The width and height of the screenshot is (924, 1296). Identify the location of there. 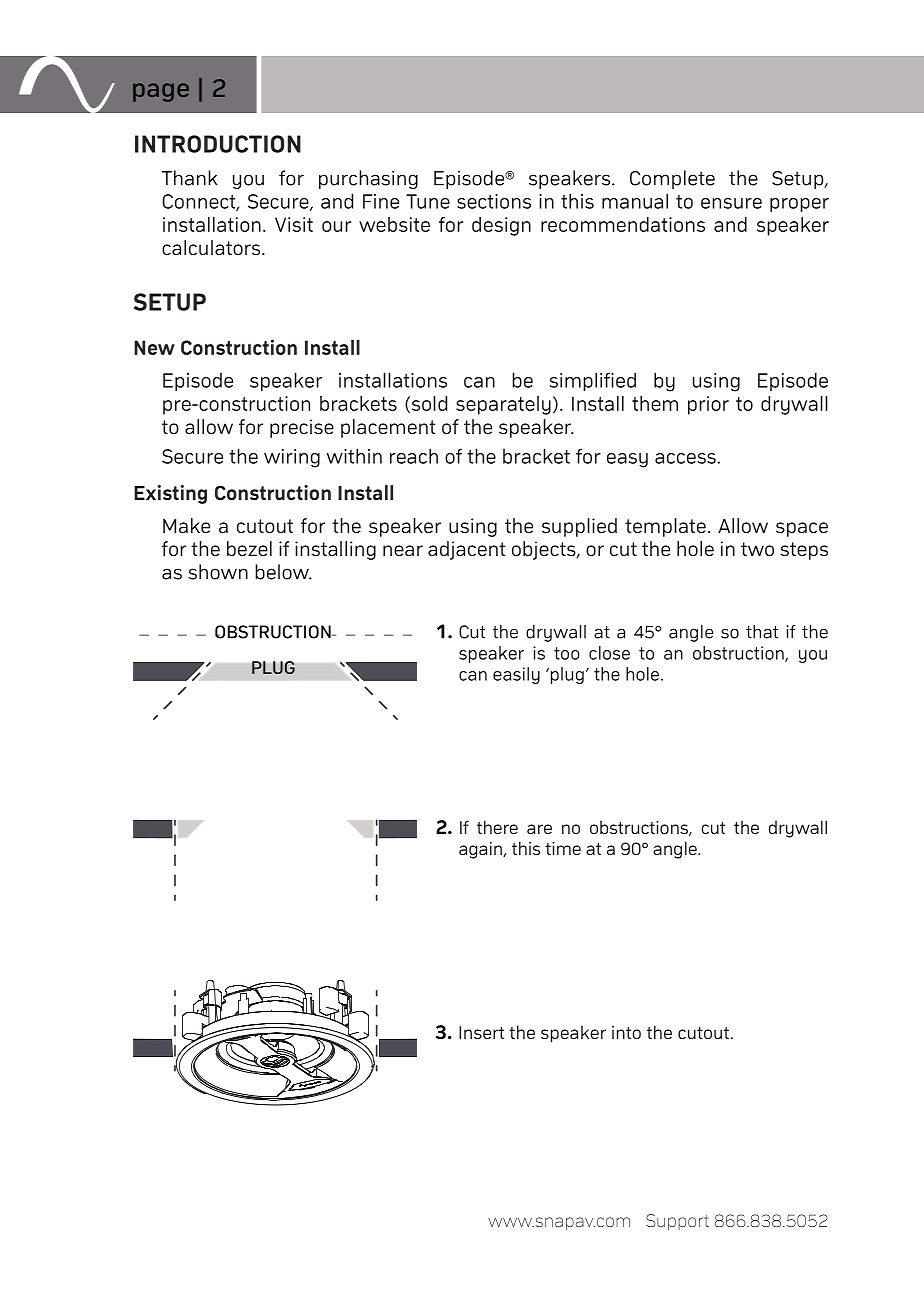
(497, 827).
